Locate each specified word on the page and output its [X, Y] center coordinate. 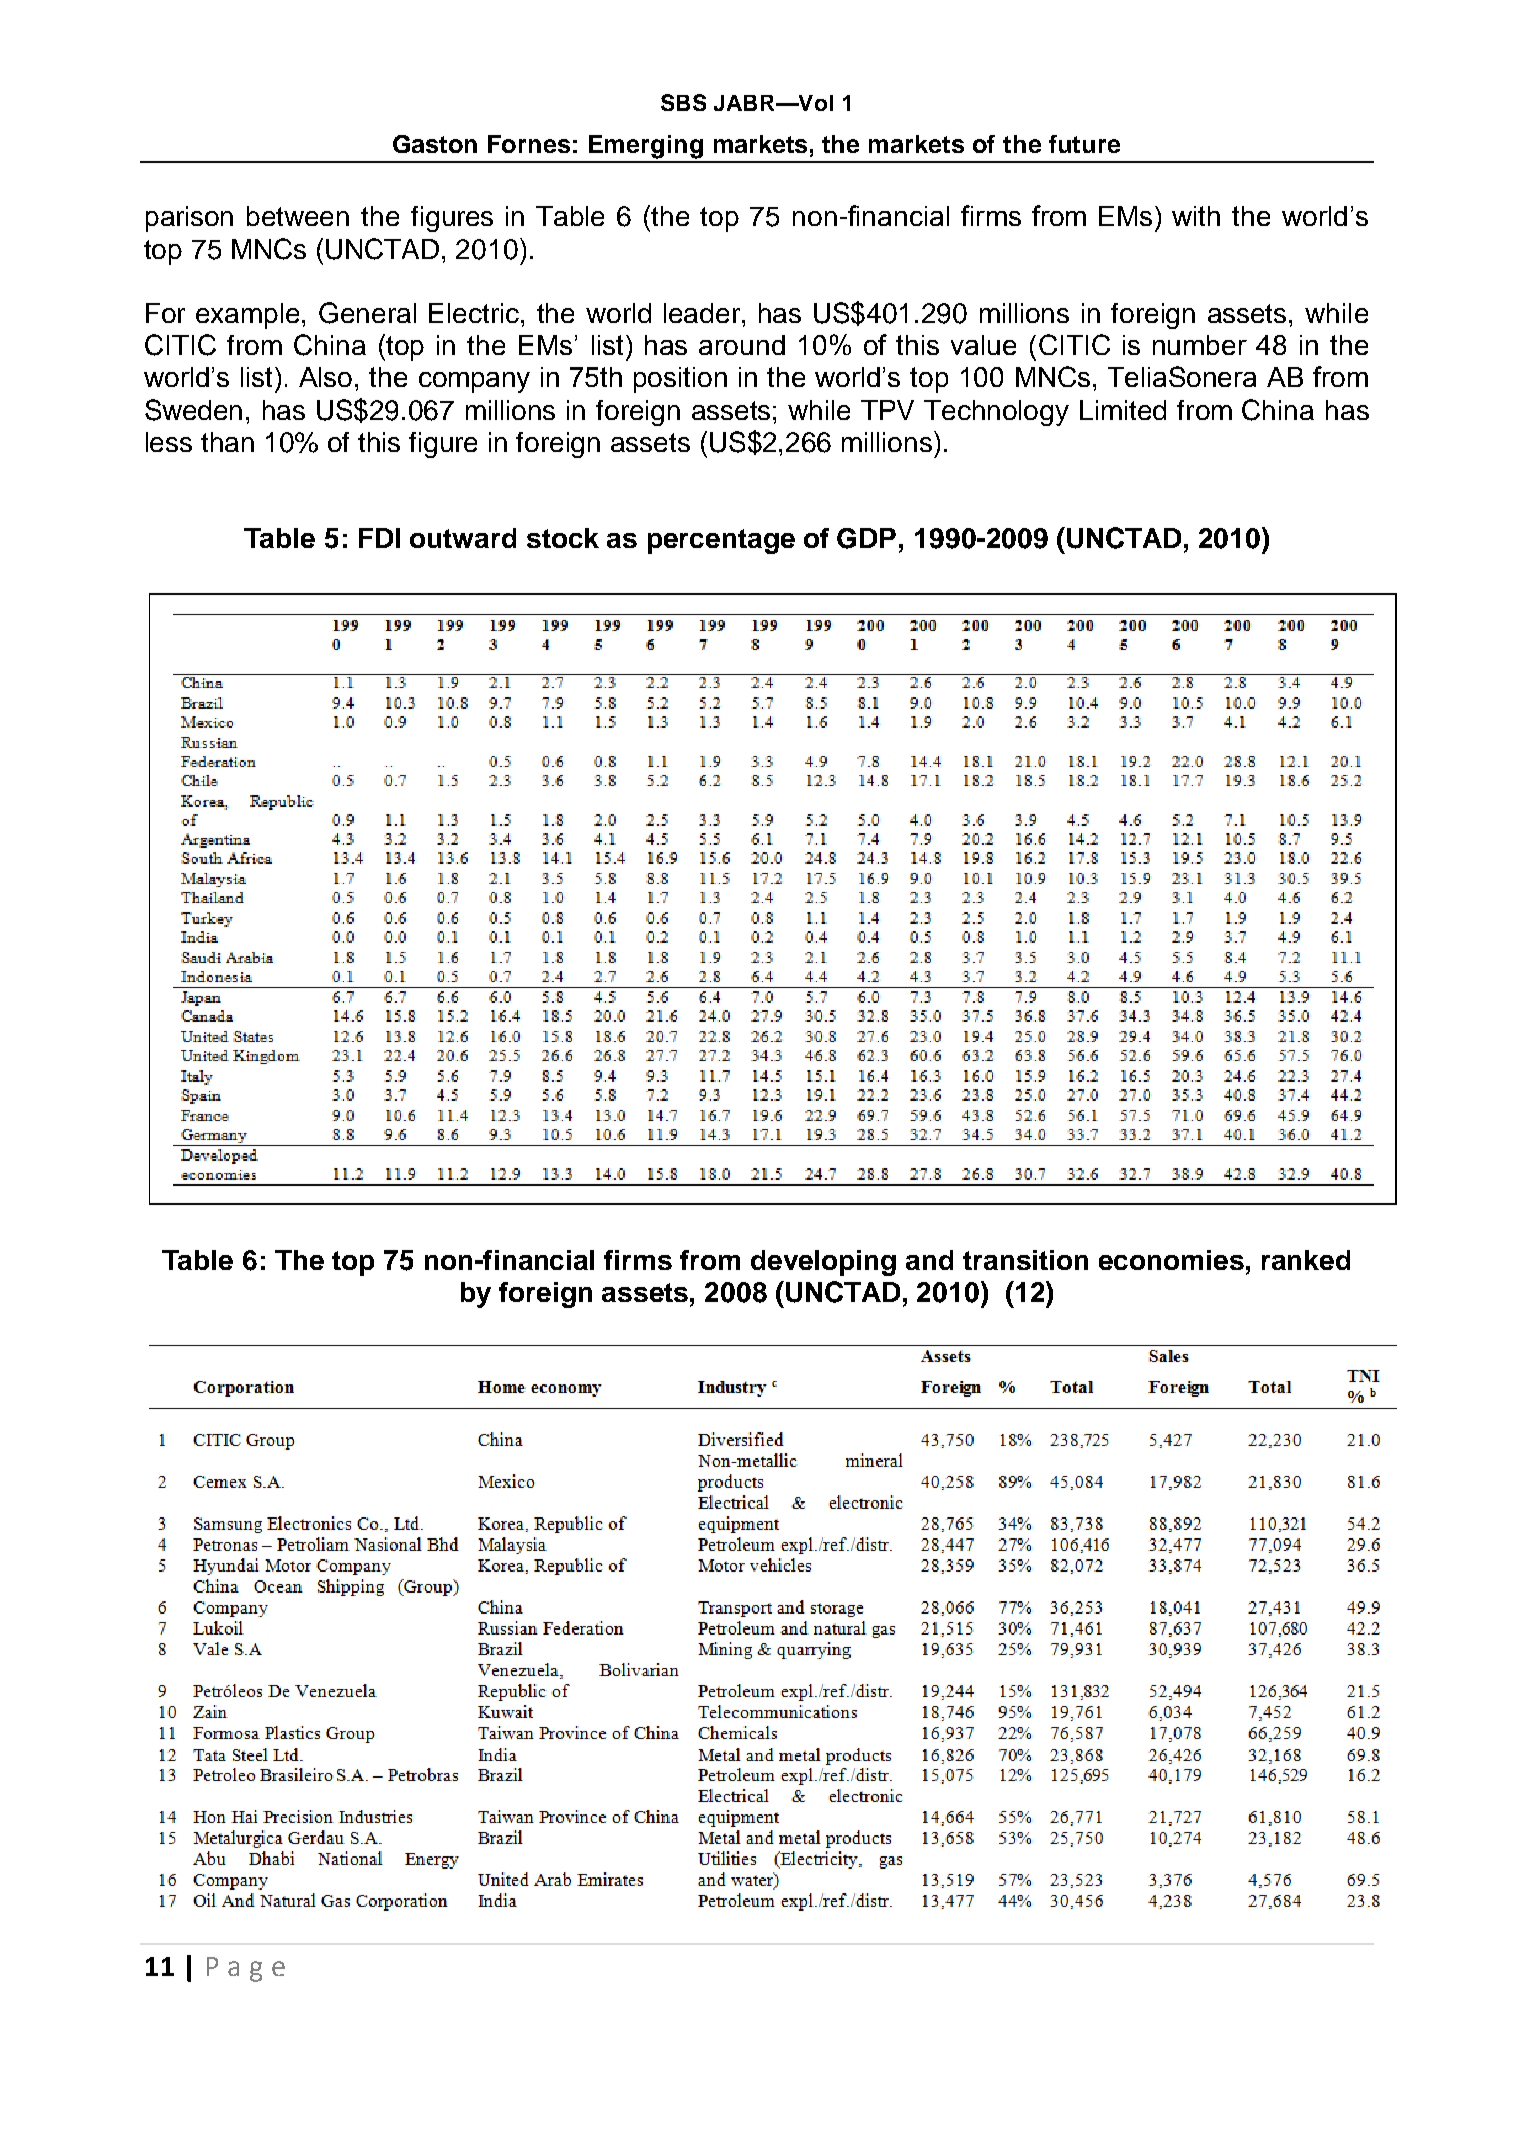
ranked [1306, 1260]
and [929, 1260]
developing [823, 1263]
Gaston [435, 144]
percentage [721, 541]
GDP [866, 538]
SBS [683, 102]
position [680, 380]
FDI [379, 538]
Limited [1123, 410]
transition [1025, 1260]
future [1084, 144]
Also [325, 377]
